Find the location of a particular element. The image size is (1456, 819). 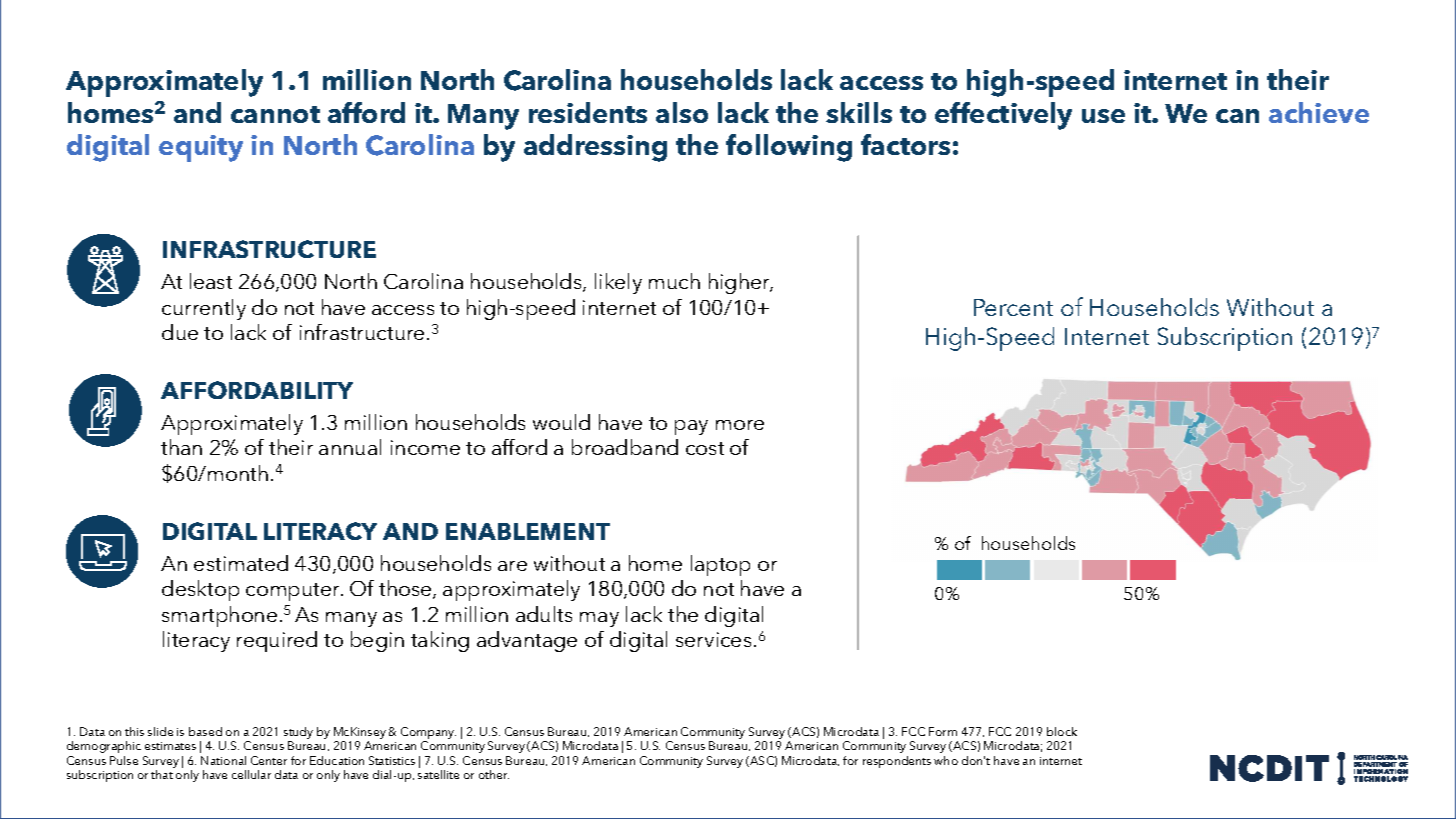

also is located at coordinates (682, 112).
